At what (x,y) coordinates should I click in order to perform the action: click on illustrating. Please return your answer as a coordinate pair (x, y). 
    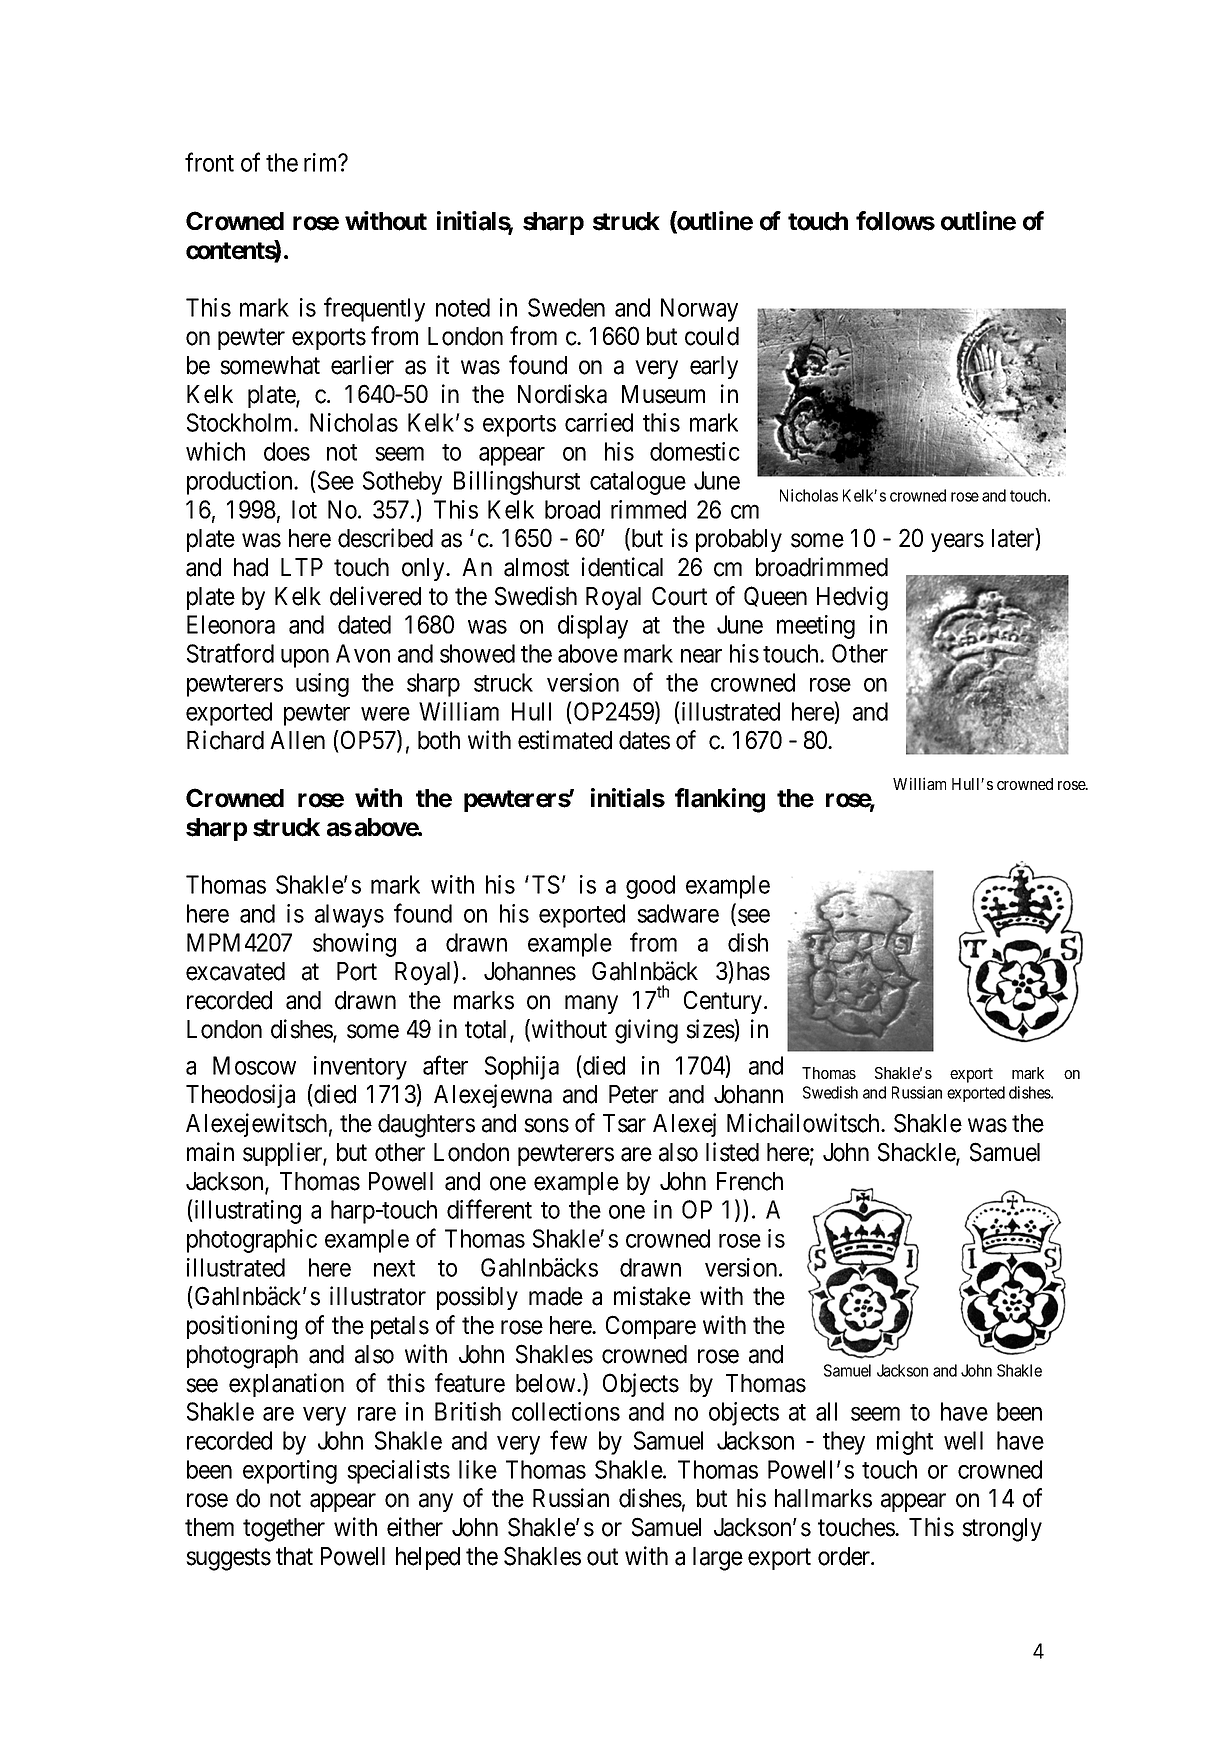
    Looking at the image, I should click on (246, 1212).
